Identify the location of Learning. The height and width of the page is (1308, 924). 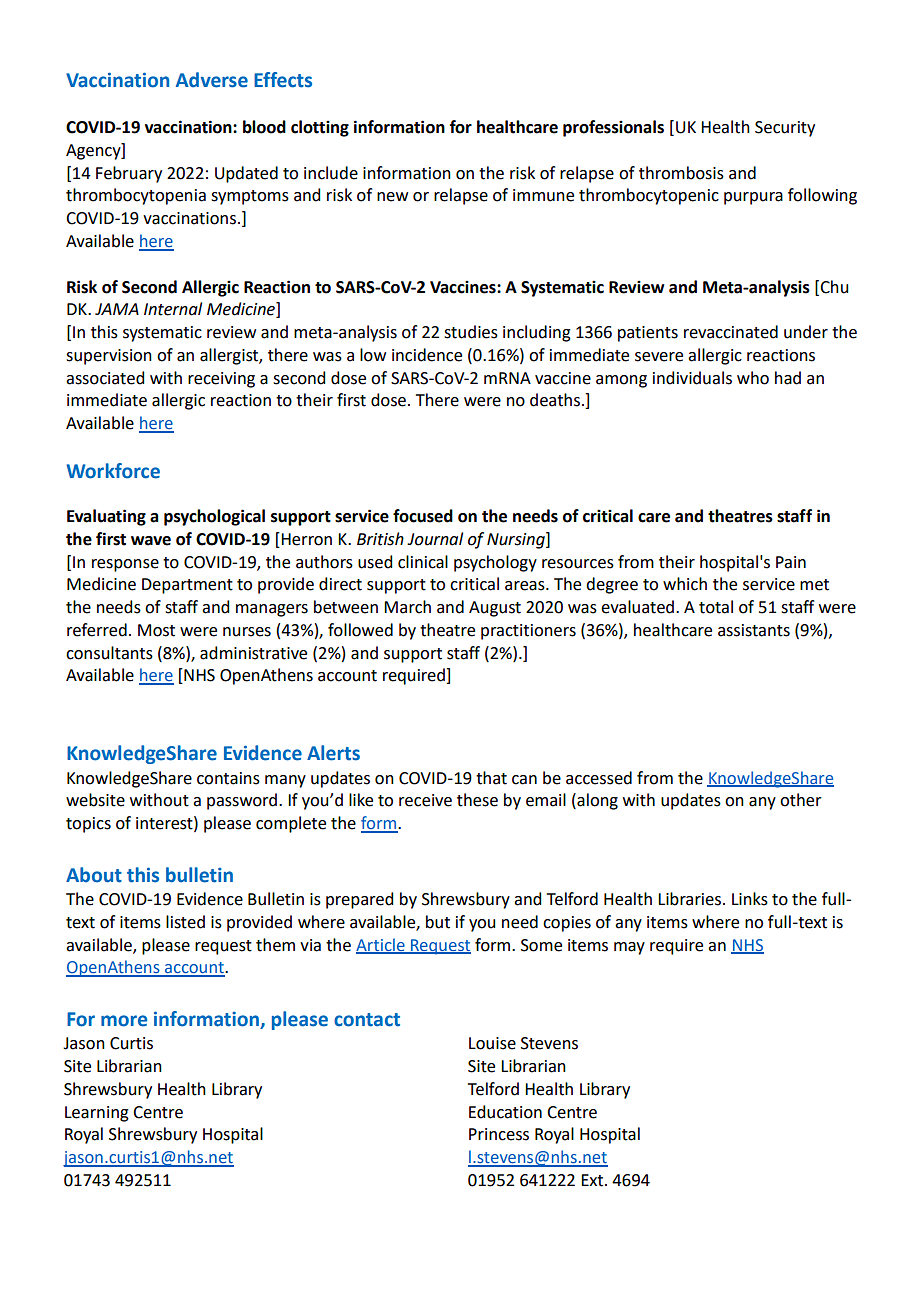
(97, 1114).
